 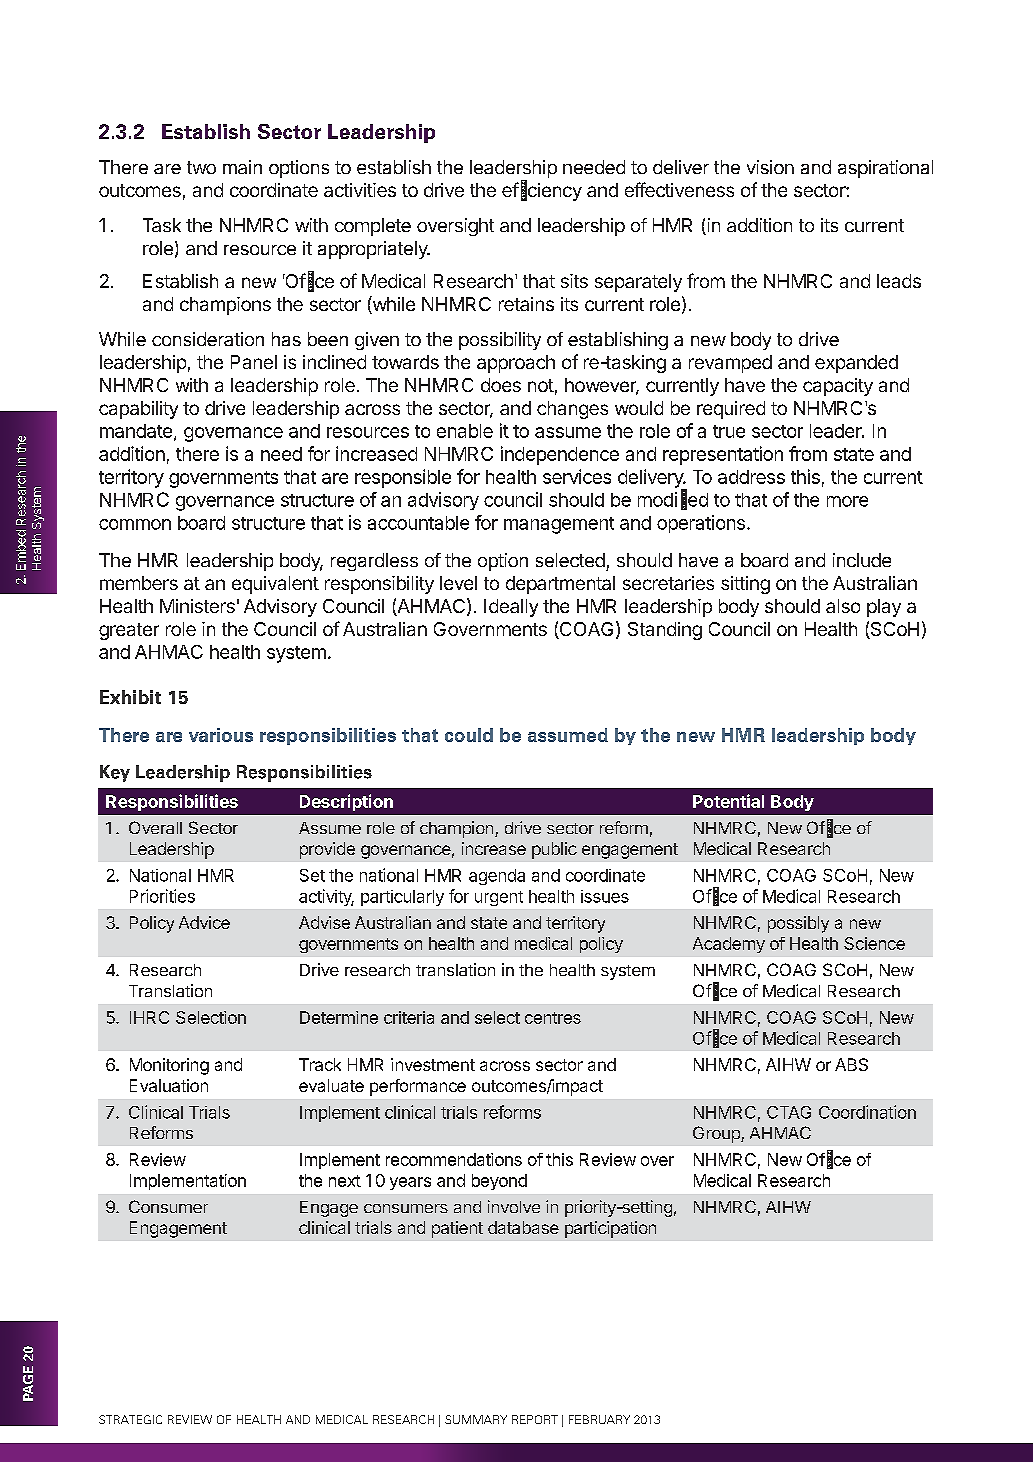 I want to click on REPORT, so click(x=535, y=1419).
